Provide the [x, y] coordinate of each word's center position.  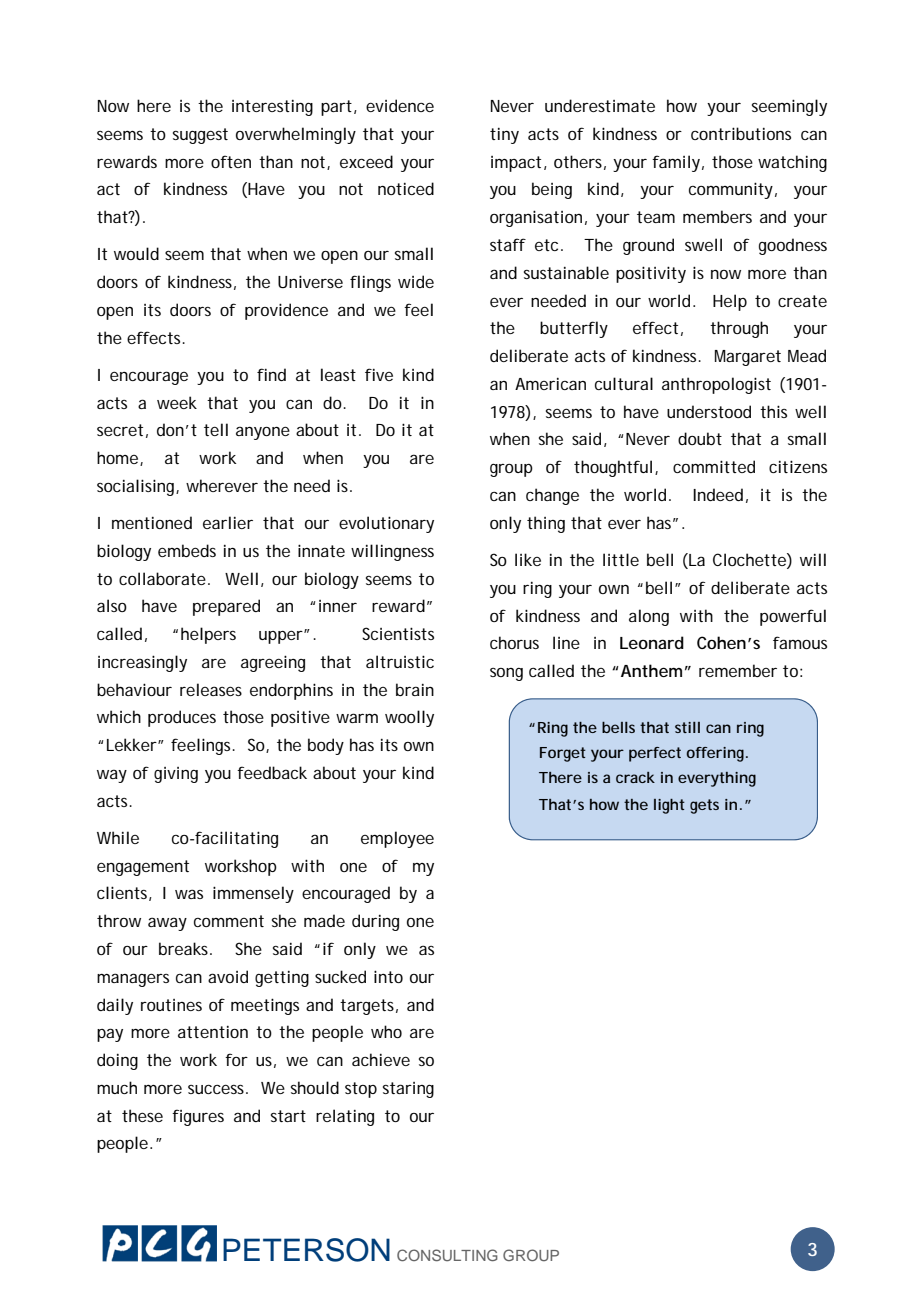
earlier [228, 522]
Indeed [718, 494]
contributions [741, 133]
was [189, 894]
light [669, 806]
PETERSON [306, 1250]
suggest [200, 136]
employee [397, 839]
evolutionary [386, 524]
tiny [504, 136]
